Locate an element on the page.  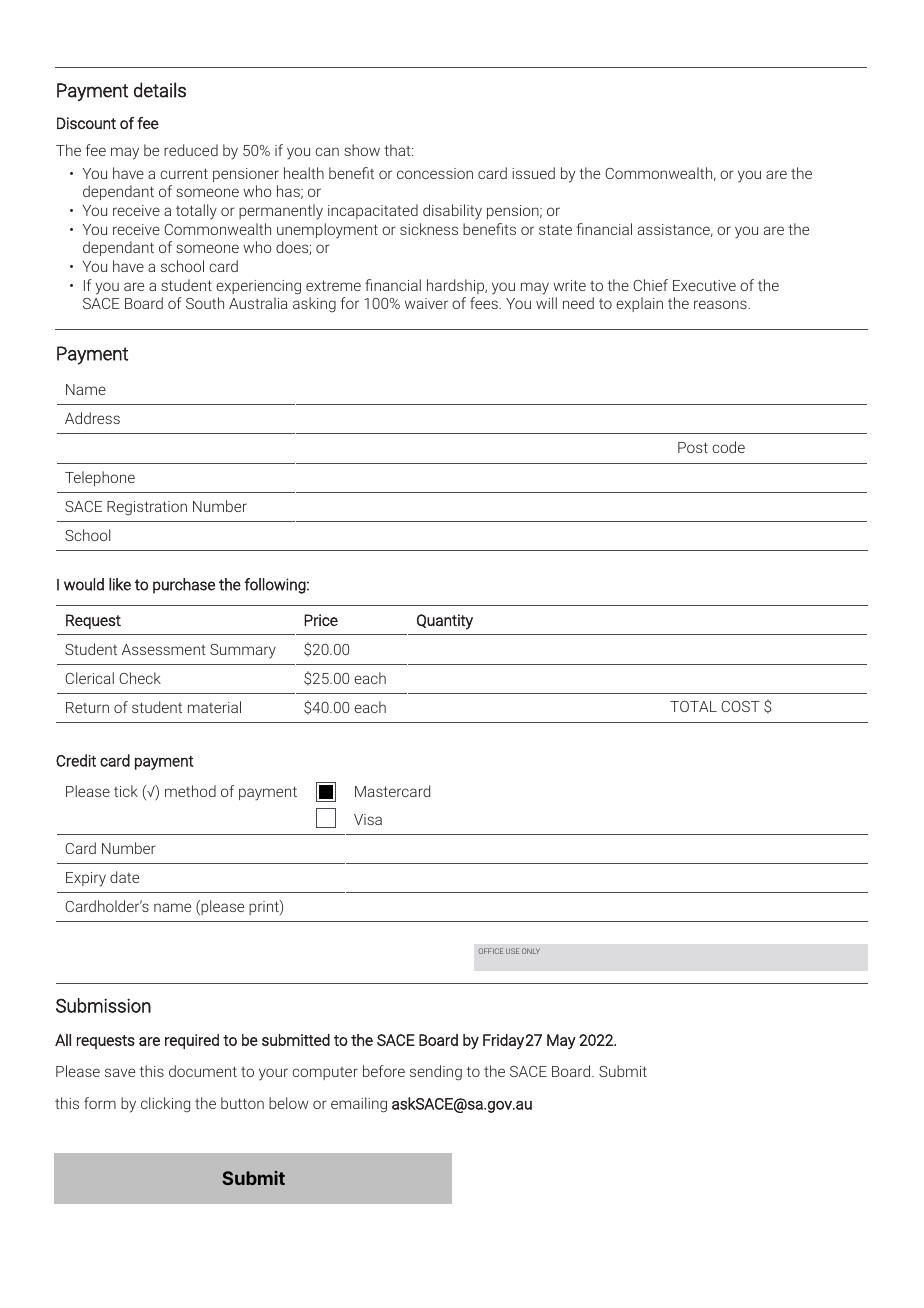
purchase is located at coordinates (184, 586).
